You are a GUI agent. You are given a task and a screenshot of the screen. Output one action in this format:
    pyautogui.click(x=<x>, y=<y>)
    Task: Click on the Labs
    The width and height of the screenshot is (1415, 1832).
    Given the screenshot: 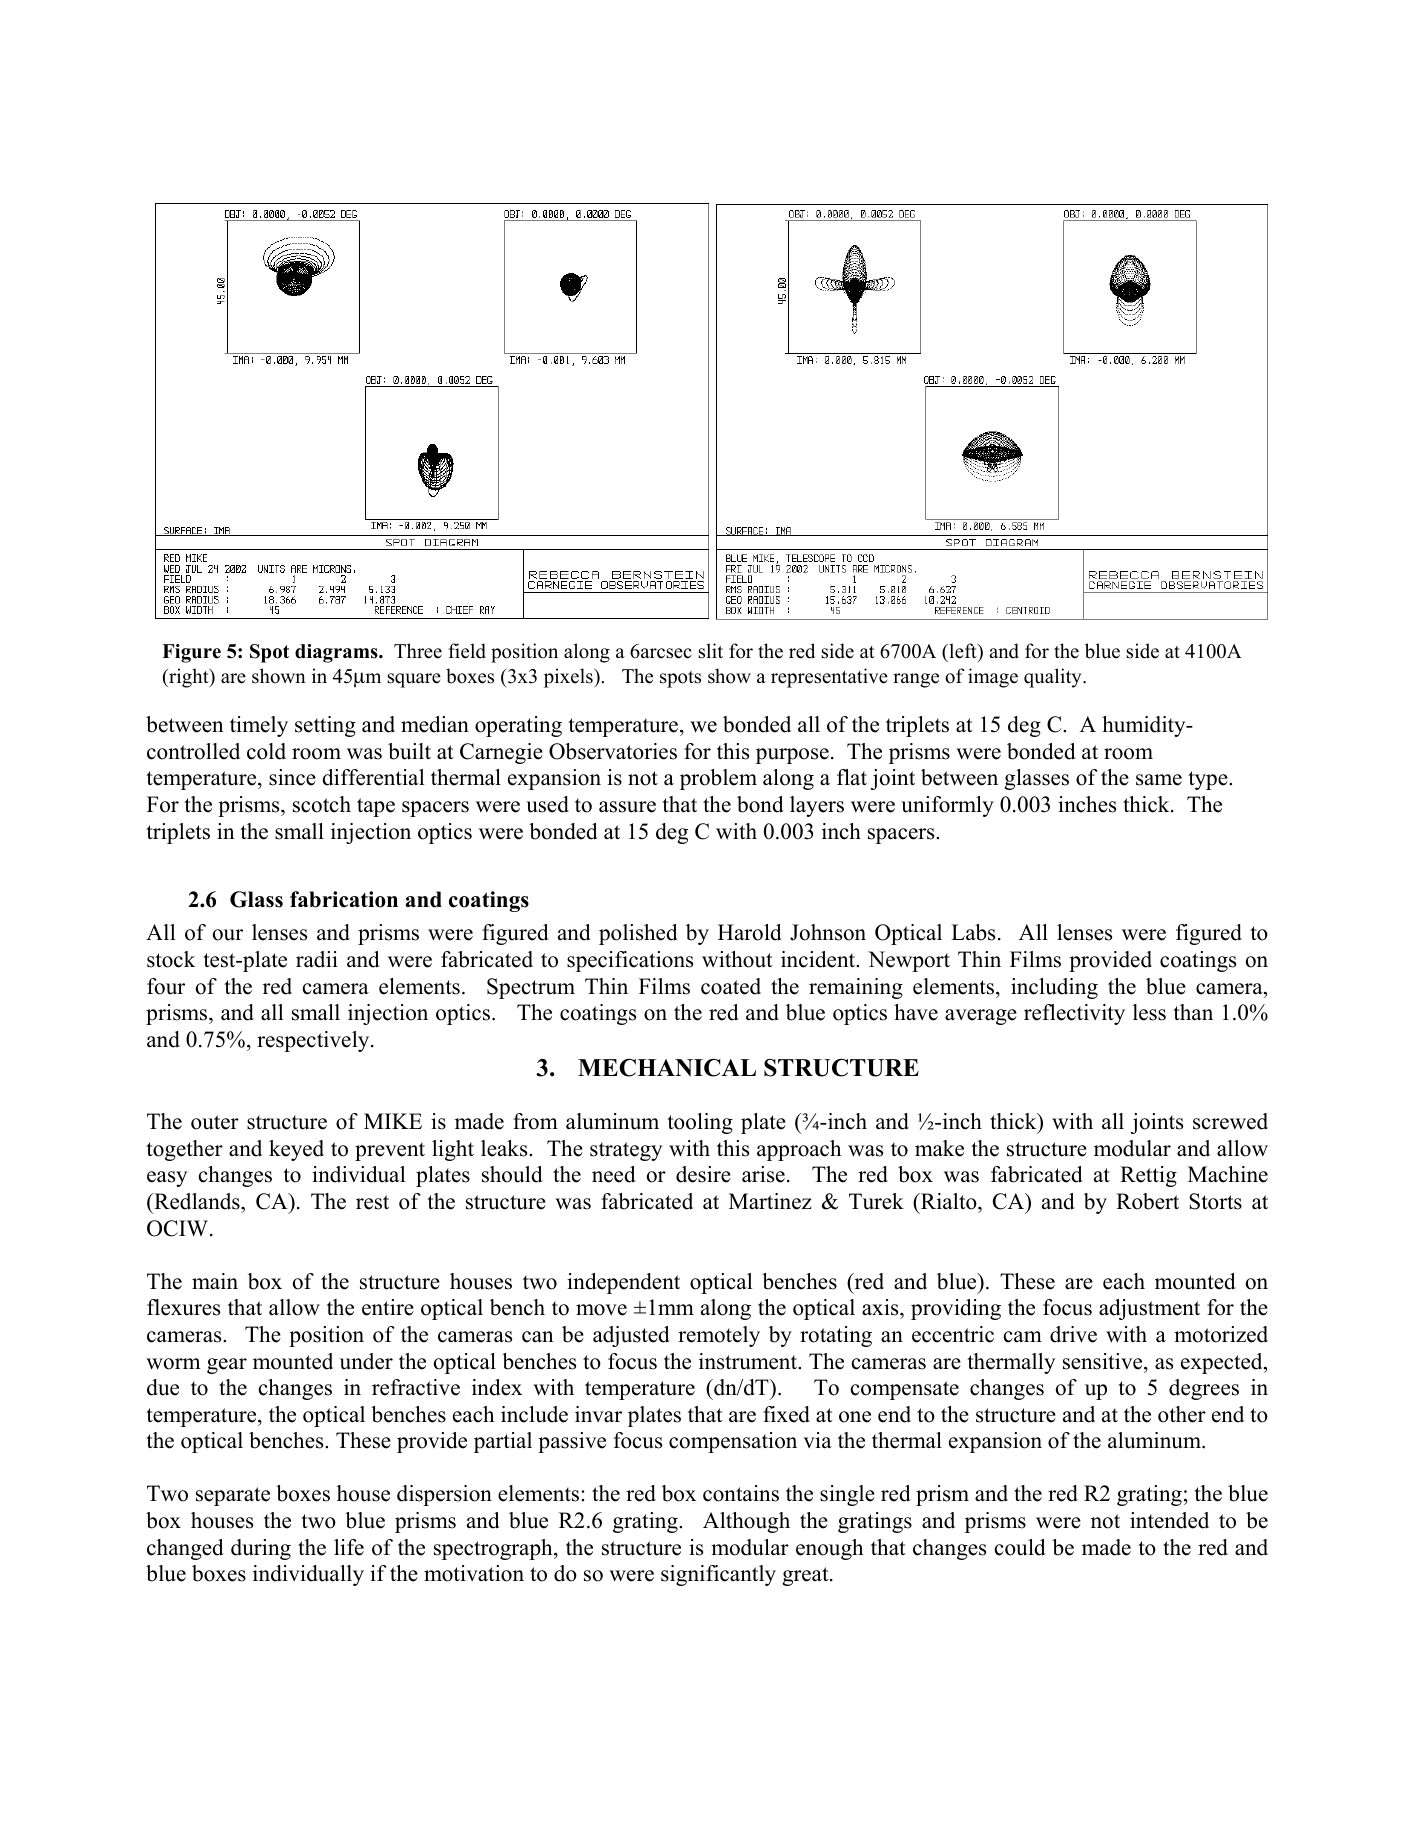 What is the action you would take?
    pyautogui.click(x=973, y=932)
